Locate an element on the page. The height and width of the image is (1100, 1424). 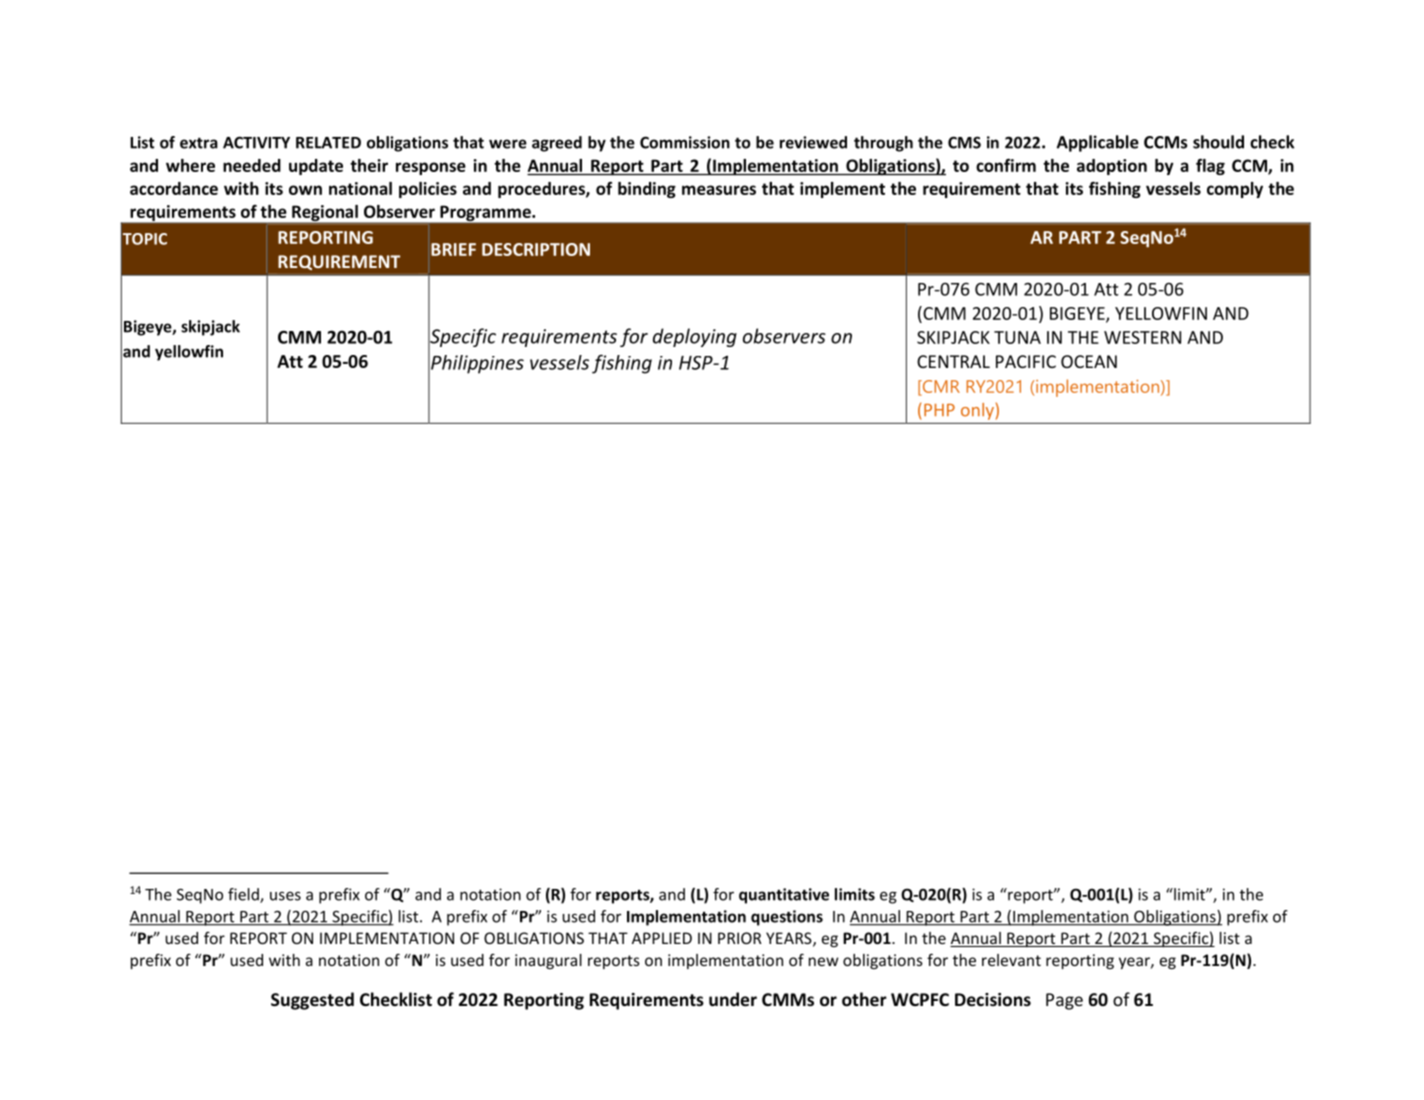
measures is located at coordinates (719, 190).
